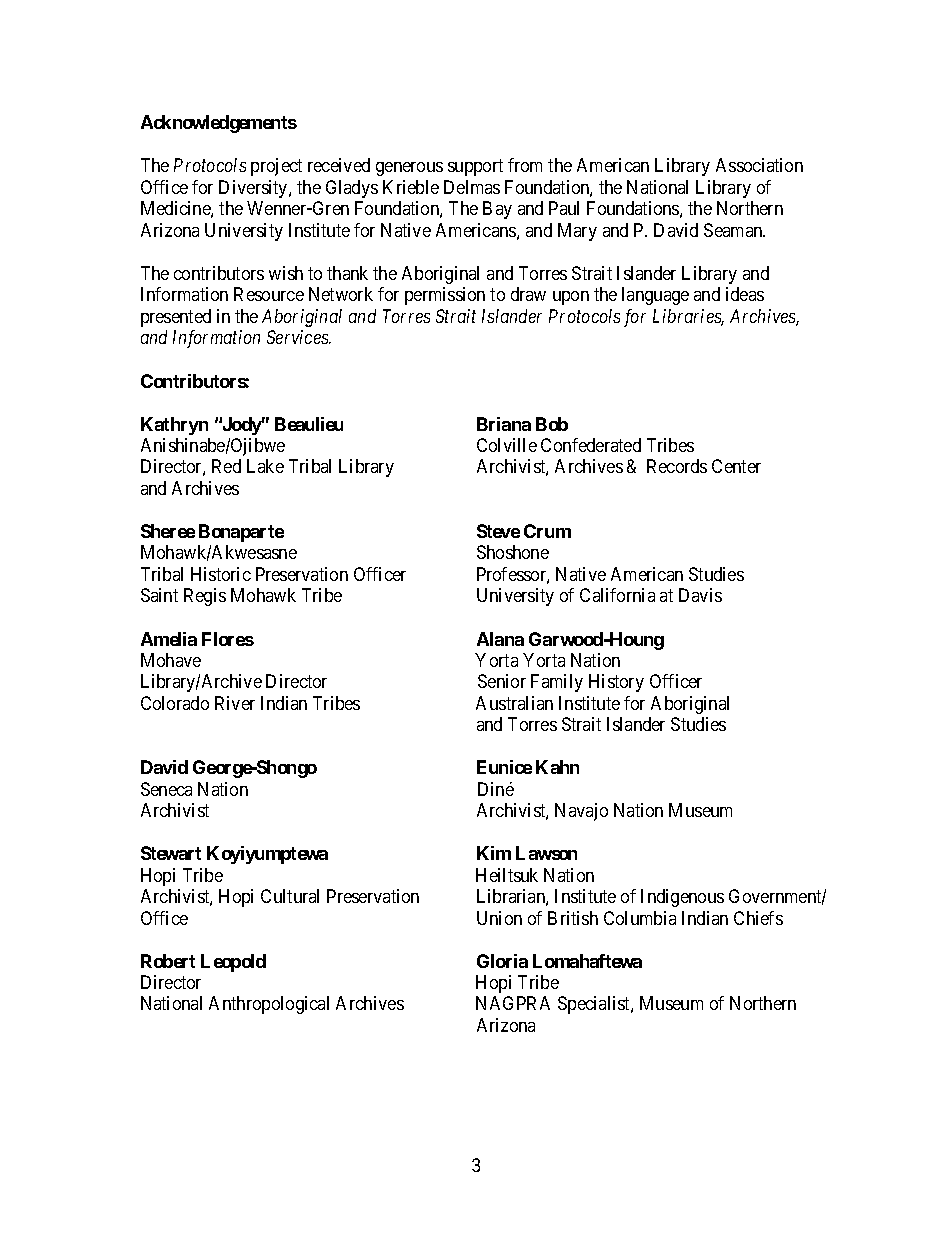 Image resolution: width=952 pixels, height=1233 pixels. What do you see at coordinates (504, 424) in the image?
I see `Briana` at bounding box center [504, 424].
